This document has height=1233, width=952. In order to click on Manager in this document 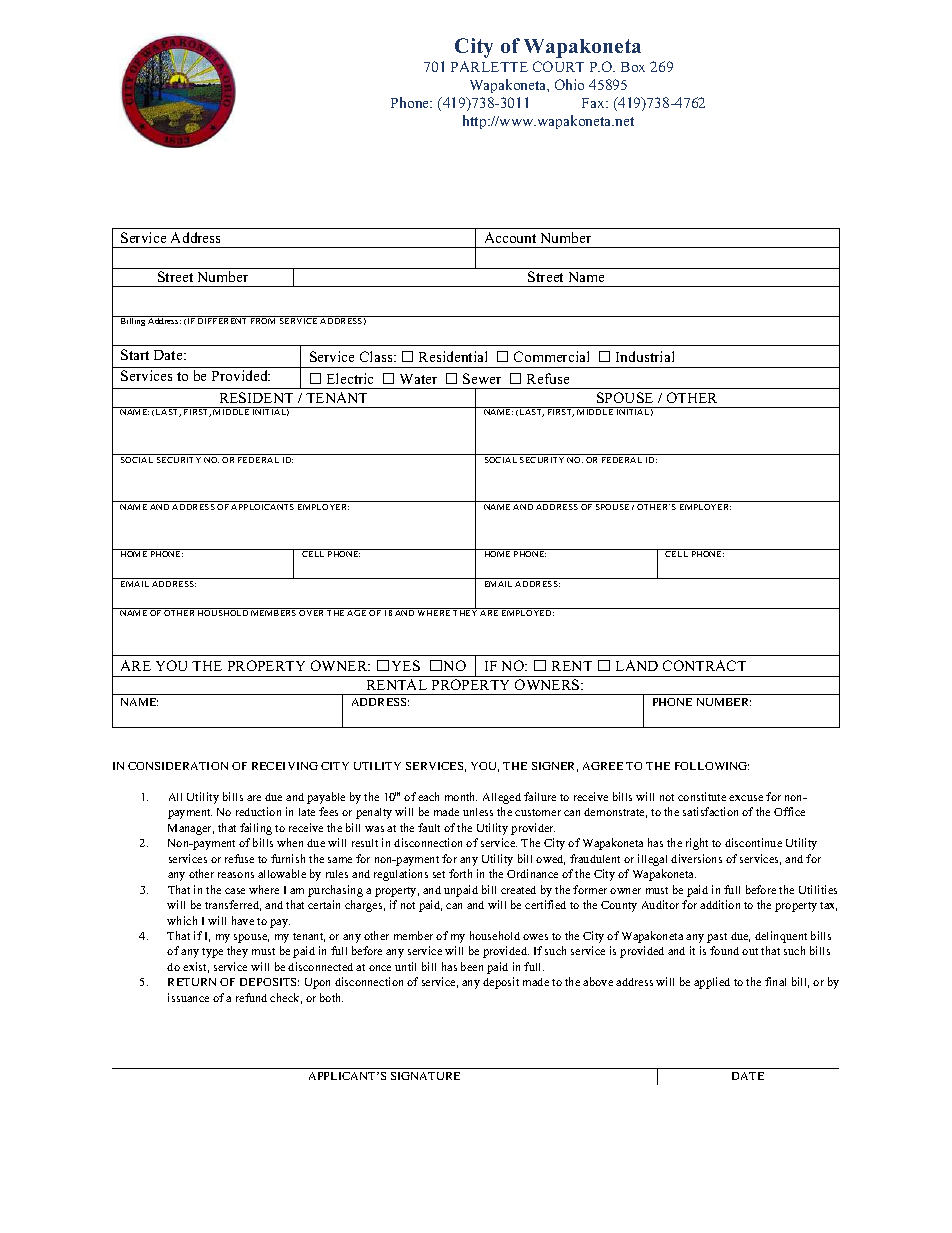, I will do `click(191, 829)`.
